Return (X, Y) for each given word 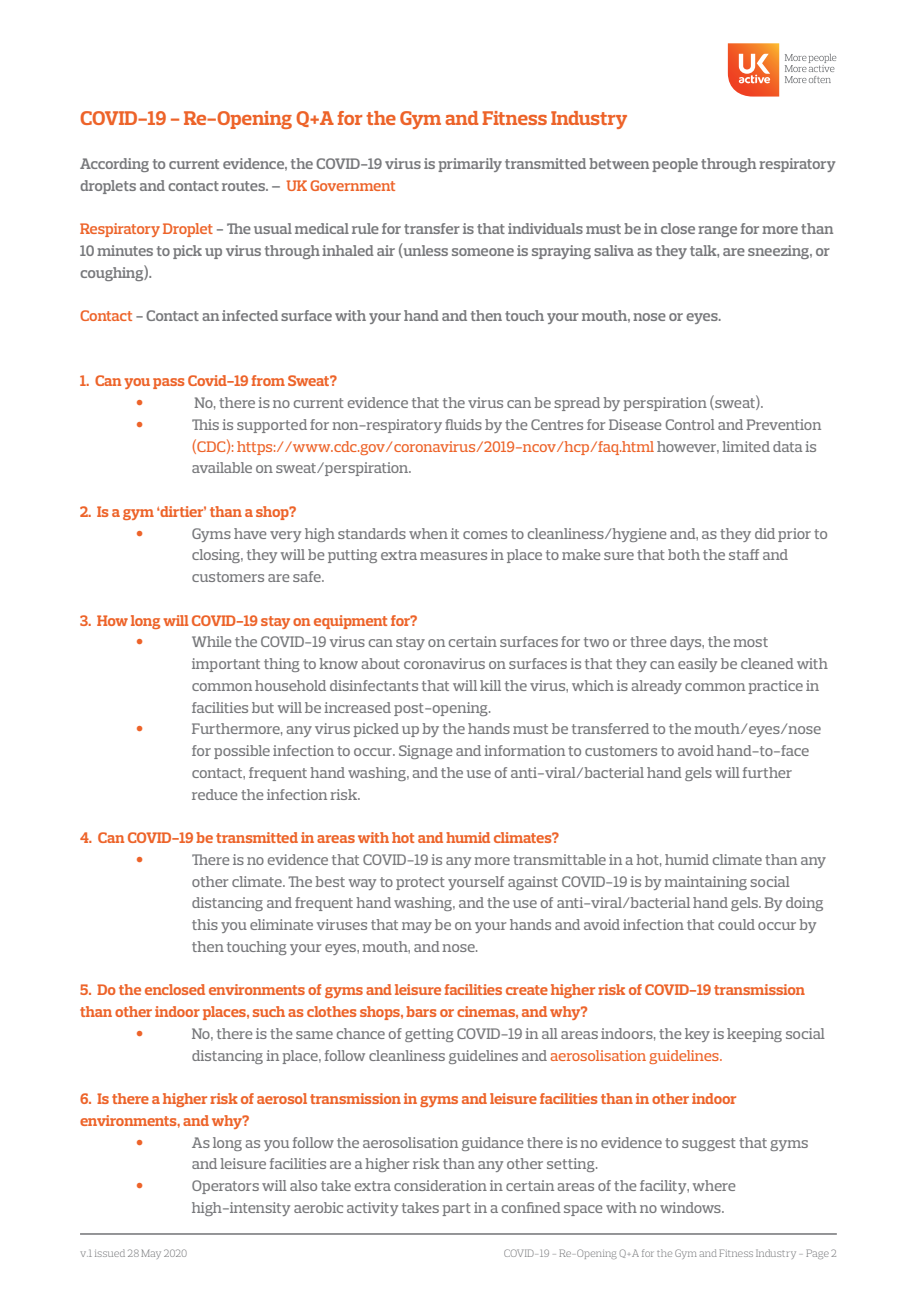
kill (490, 685)
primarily (470, 165)
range (717, 231)
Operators (225, 1187)
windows (691, 1207)
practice (775, 687)
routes (244, 186)
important (226, 665)
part (456, 1209)
